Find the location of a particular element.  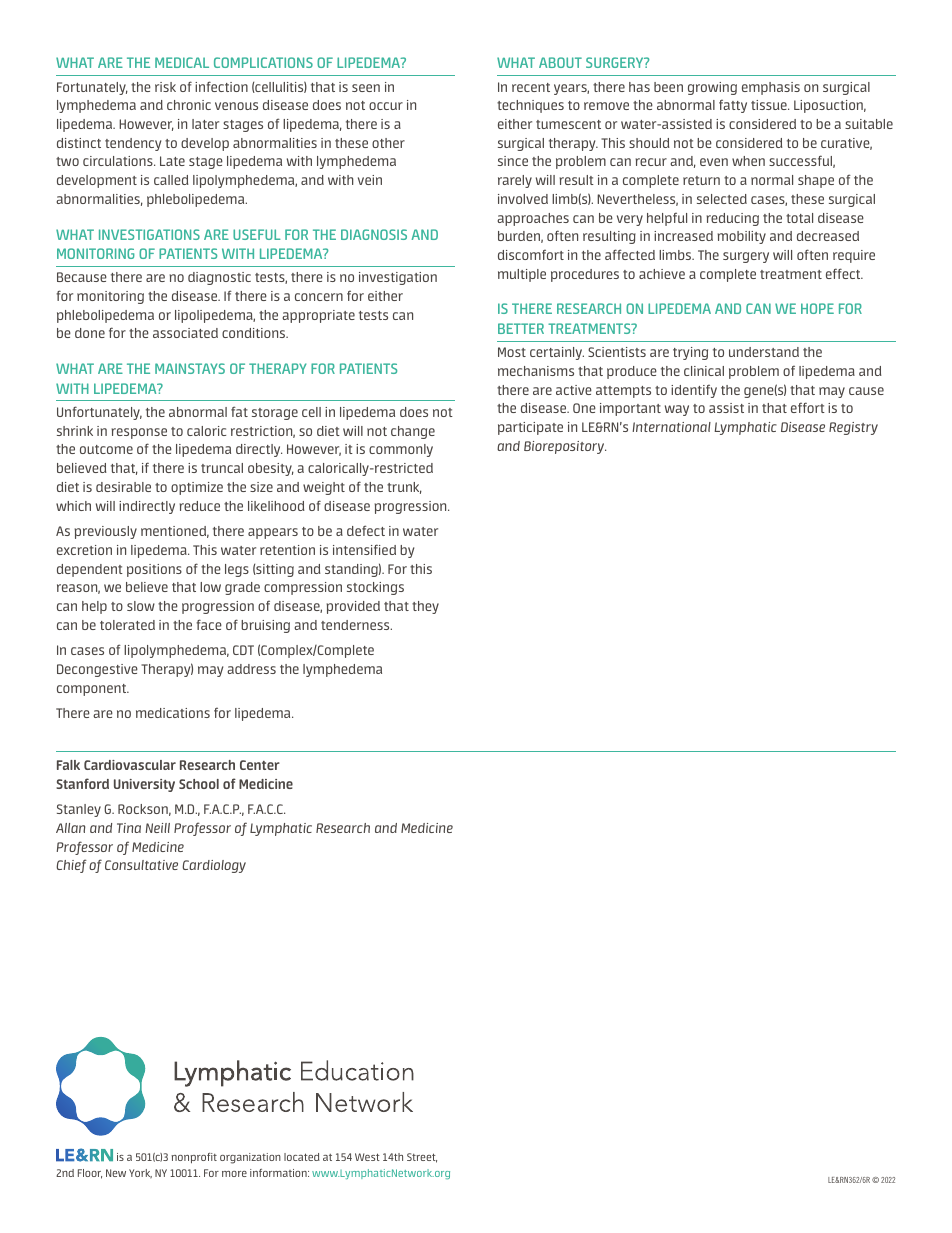

nonprofit is located at coordinates (194, 1158).
